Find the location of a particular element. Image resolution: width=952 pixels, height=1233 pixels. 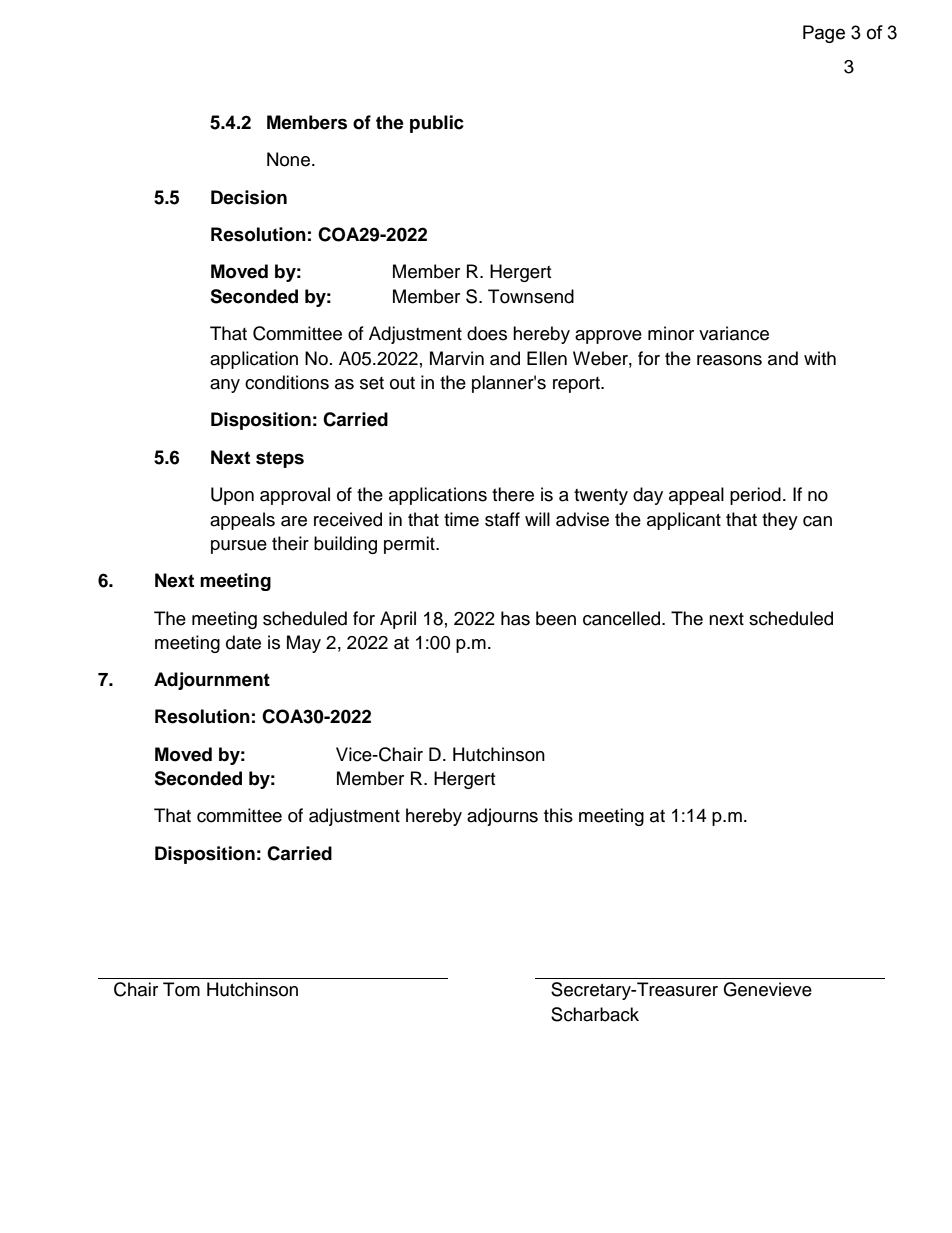

this is located at coordinates (558, 815).
